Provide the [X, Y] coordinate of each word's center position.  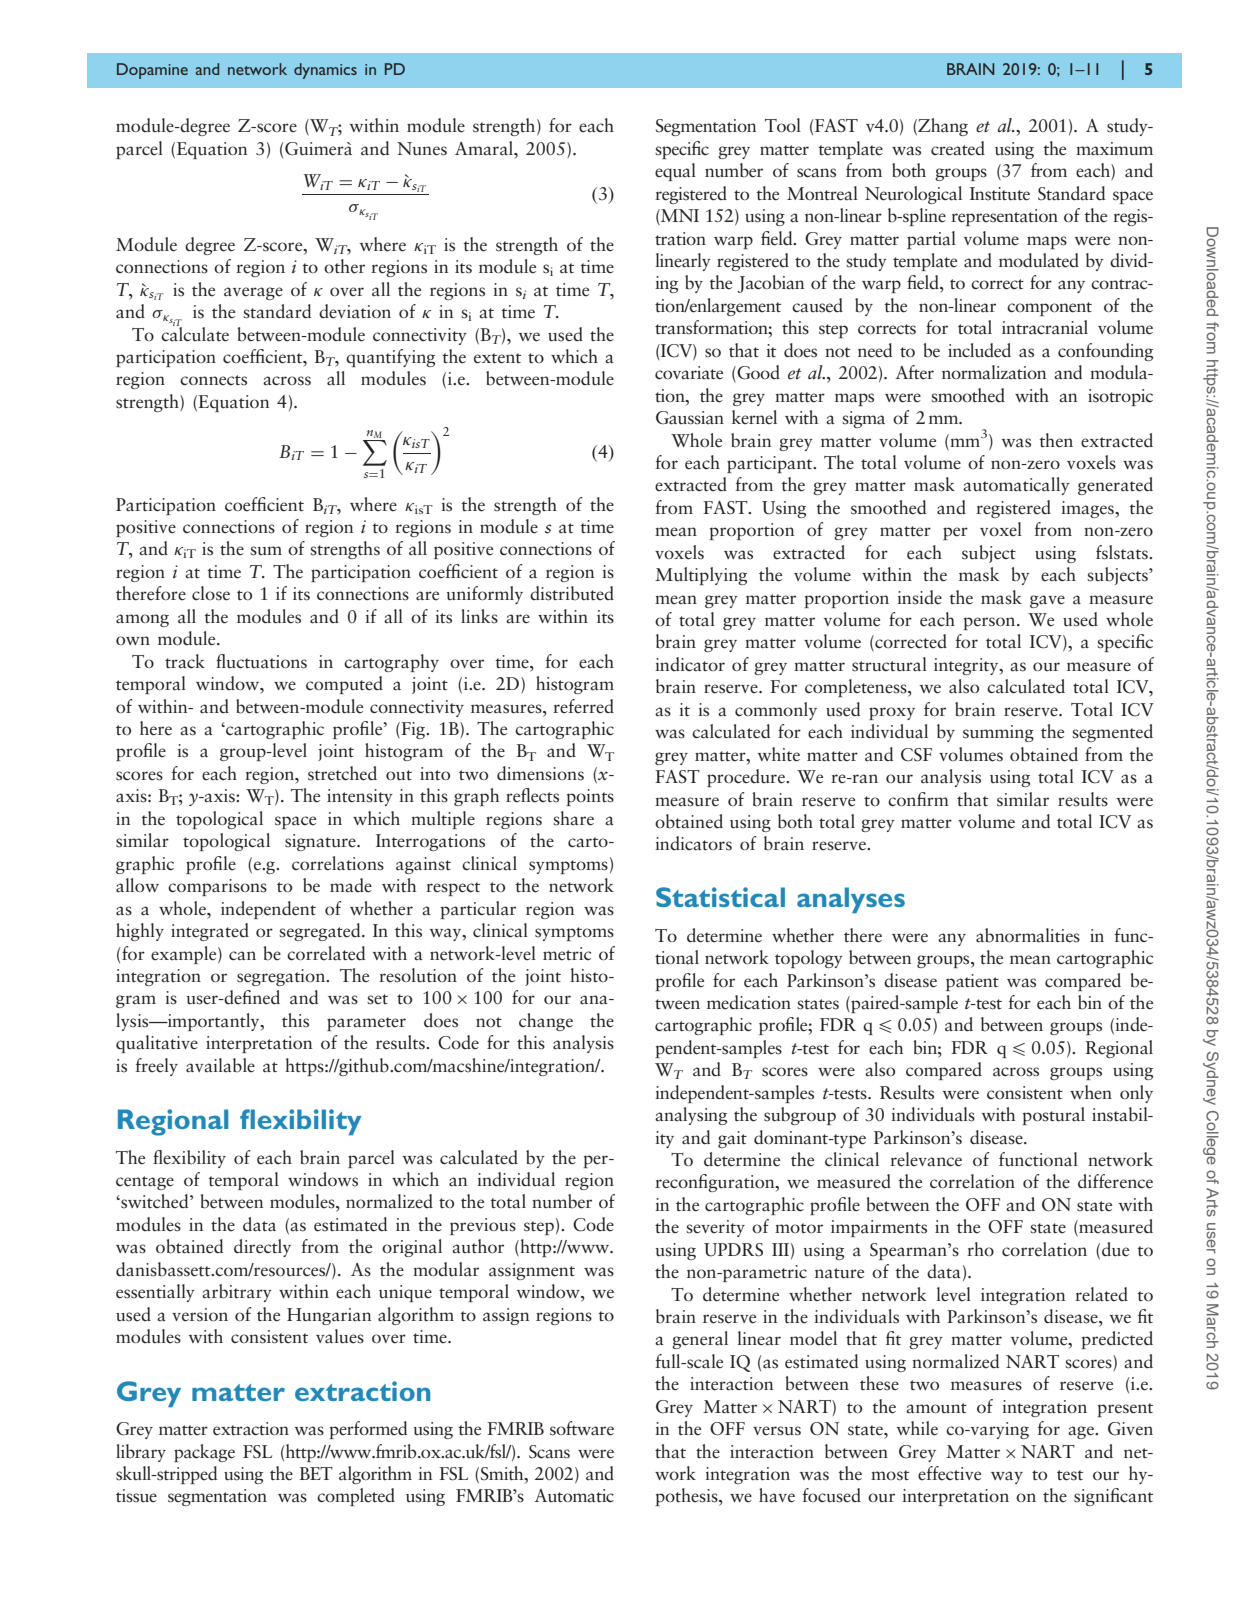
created [958, 148]
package [204, 1453]
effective [949, 1473]
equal [675, 172]
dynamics [325, 71]
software [582, 1428]
